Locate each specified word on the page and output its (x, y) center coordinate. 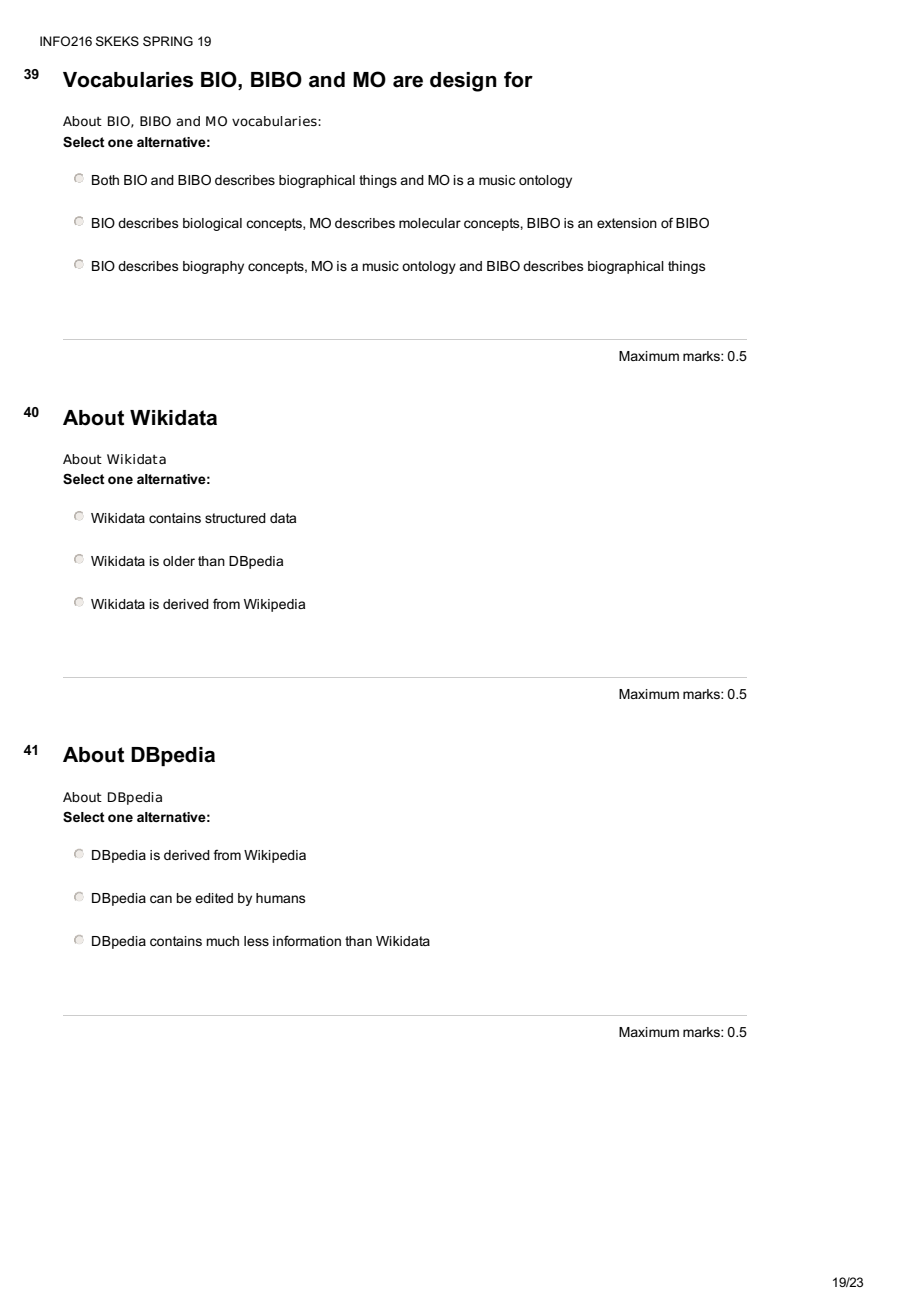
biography (213, 267)
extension (627, 223)
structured (235, 518)
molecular (430, 223)
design (463, 82)
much (222, 941)
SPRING (168, 41)
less (256, 941)
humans (281, 898)
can (161, 899)
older (179, 561)
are (408, 82)
